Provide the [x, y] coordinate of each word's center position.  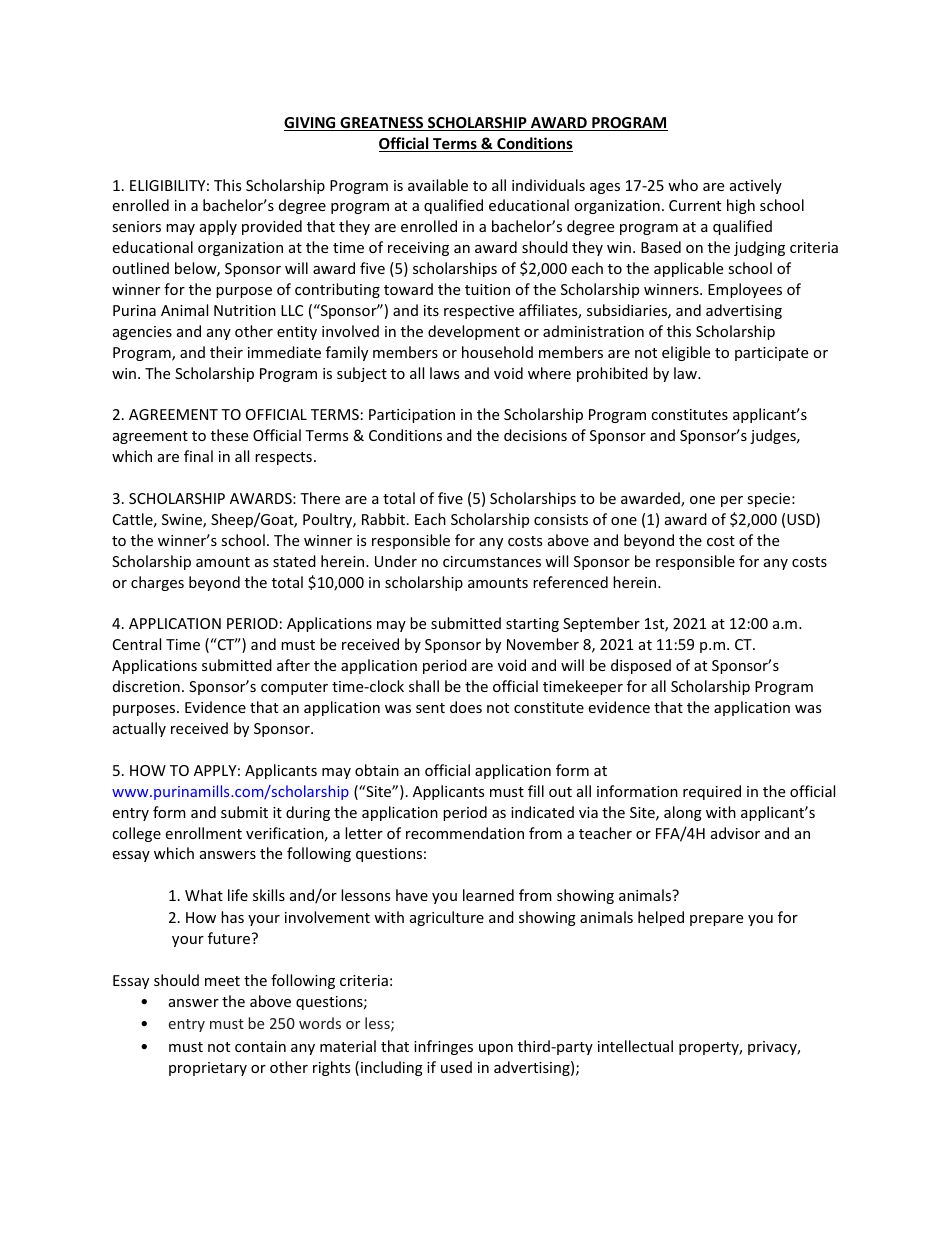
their [226, 352]
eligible [686, 353]
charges [157, 583]
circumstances [492, 561]
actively [756, 186]
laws [444, 373]
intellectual [635, 1046]
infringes [443, 1047]
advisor [735, 833]
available [438, 185]
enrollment [204, 833]
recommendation [465, 833]
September [601, 624]
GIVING [311, 124]
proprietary [208, 1069]
